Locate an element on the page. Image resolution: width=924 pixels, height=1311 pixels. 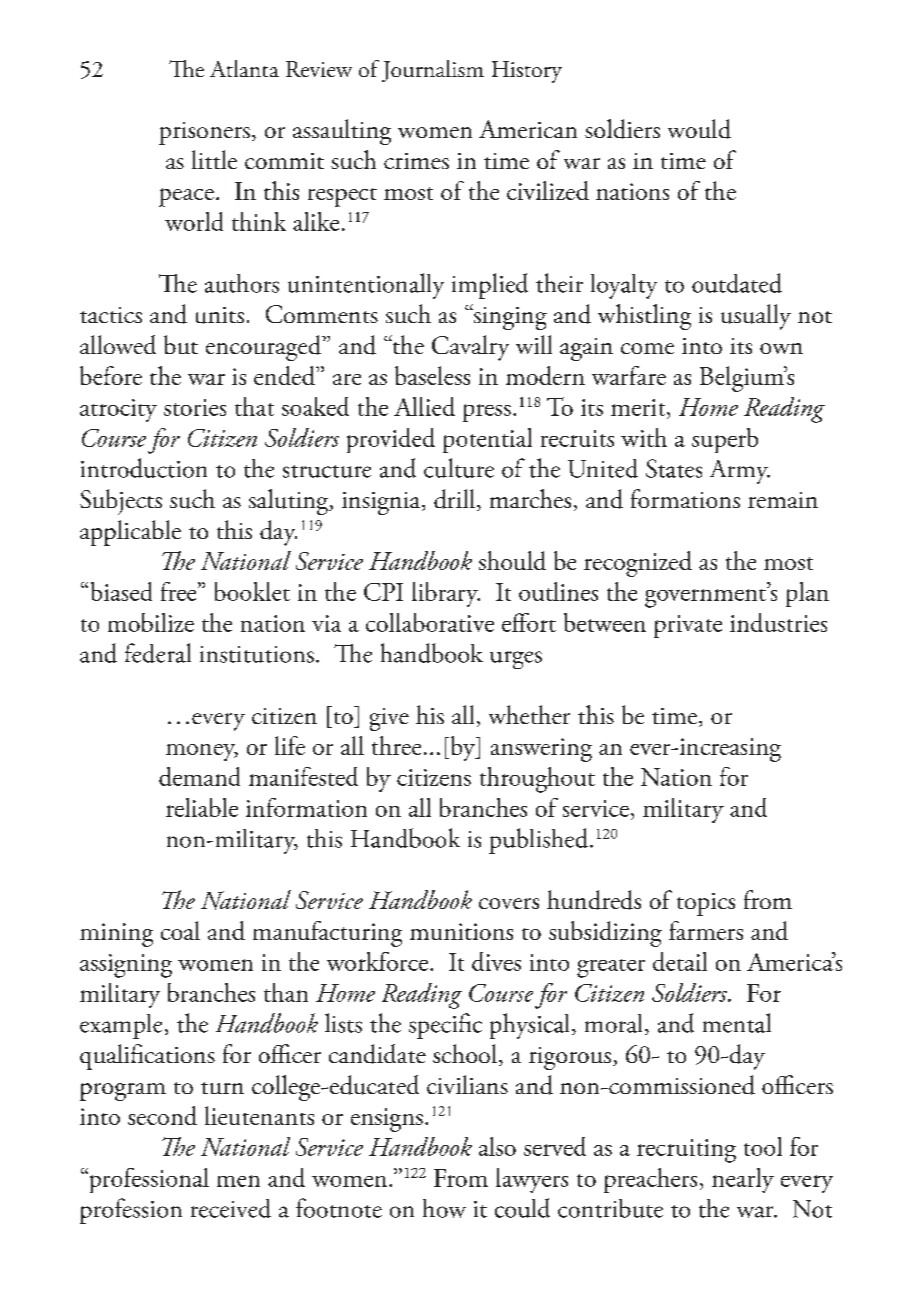
applicable is located at coordinates (130, 533).
